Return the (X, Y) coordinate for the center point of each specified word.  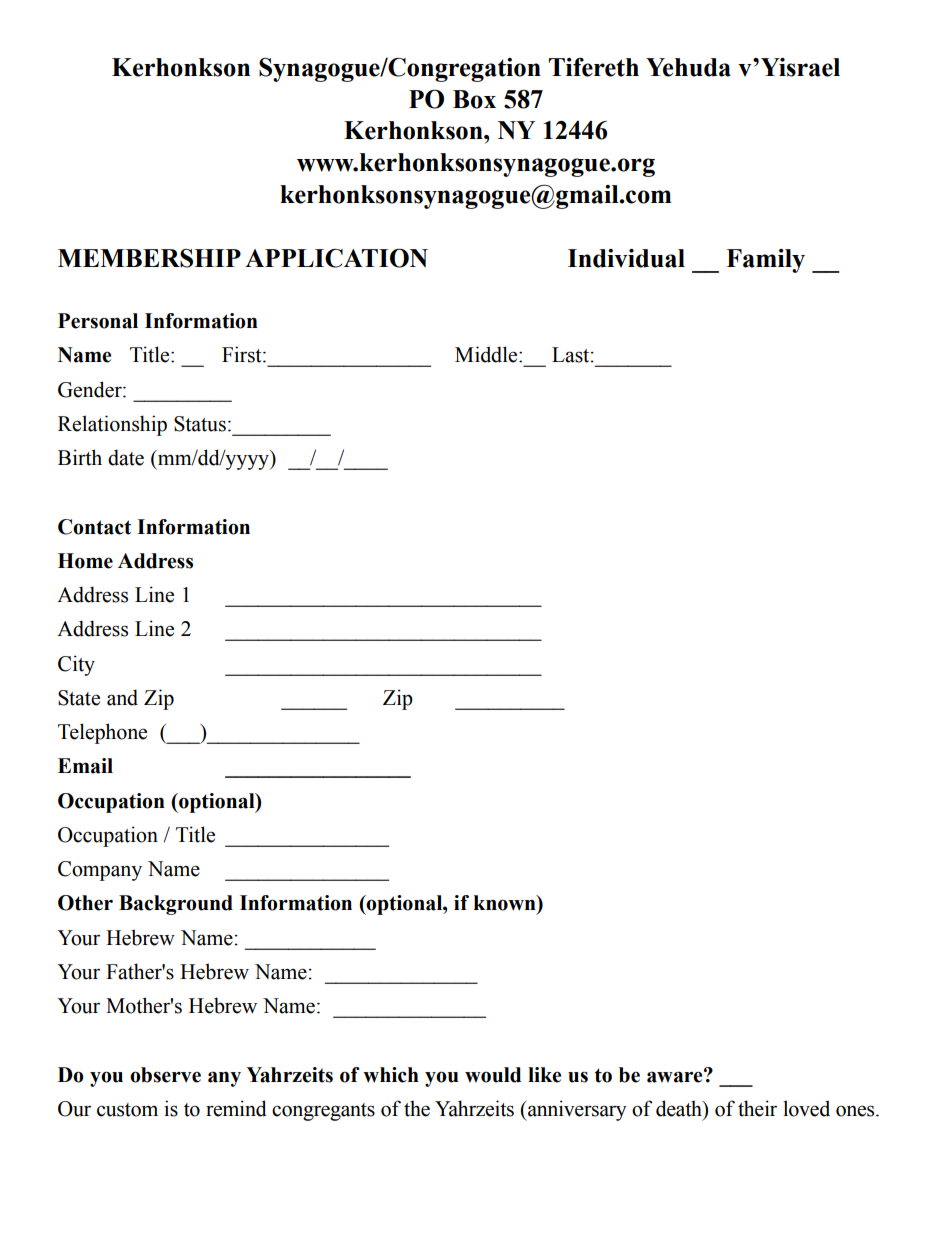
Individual (626, 258)
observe (165, 1075)
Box (474, 99)
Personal (98, 321)
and (122, 697)
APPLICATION (336, 258)
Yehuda (688, 67)
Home (85, 561)
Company (100, 871)
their (757, 1108)
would (493, 1075)
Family (765, 261)
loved (806, 1108)
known (506, 903)
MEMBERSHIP (149, 258)
